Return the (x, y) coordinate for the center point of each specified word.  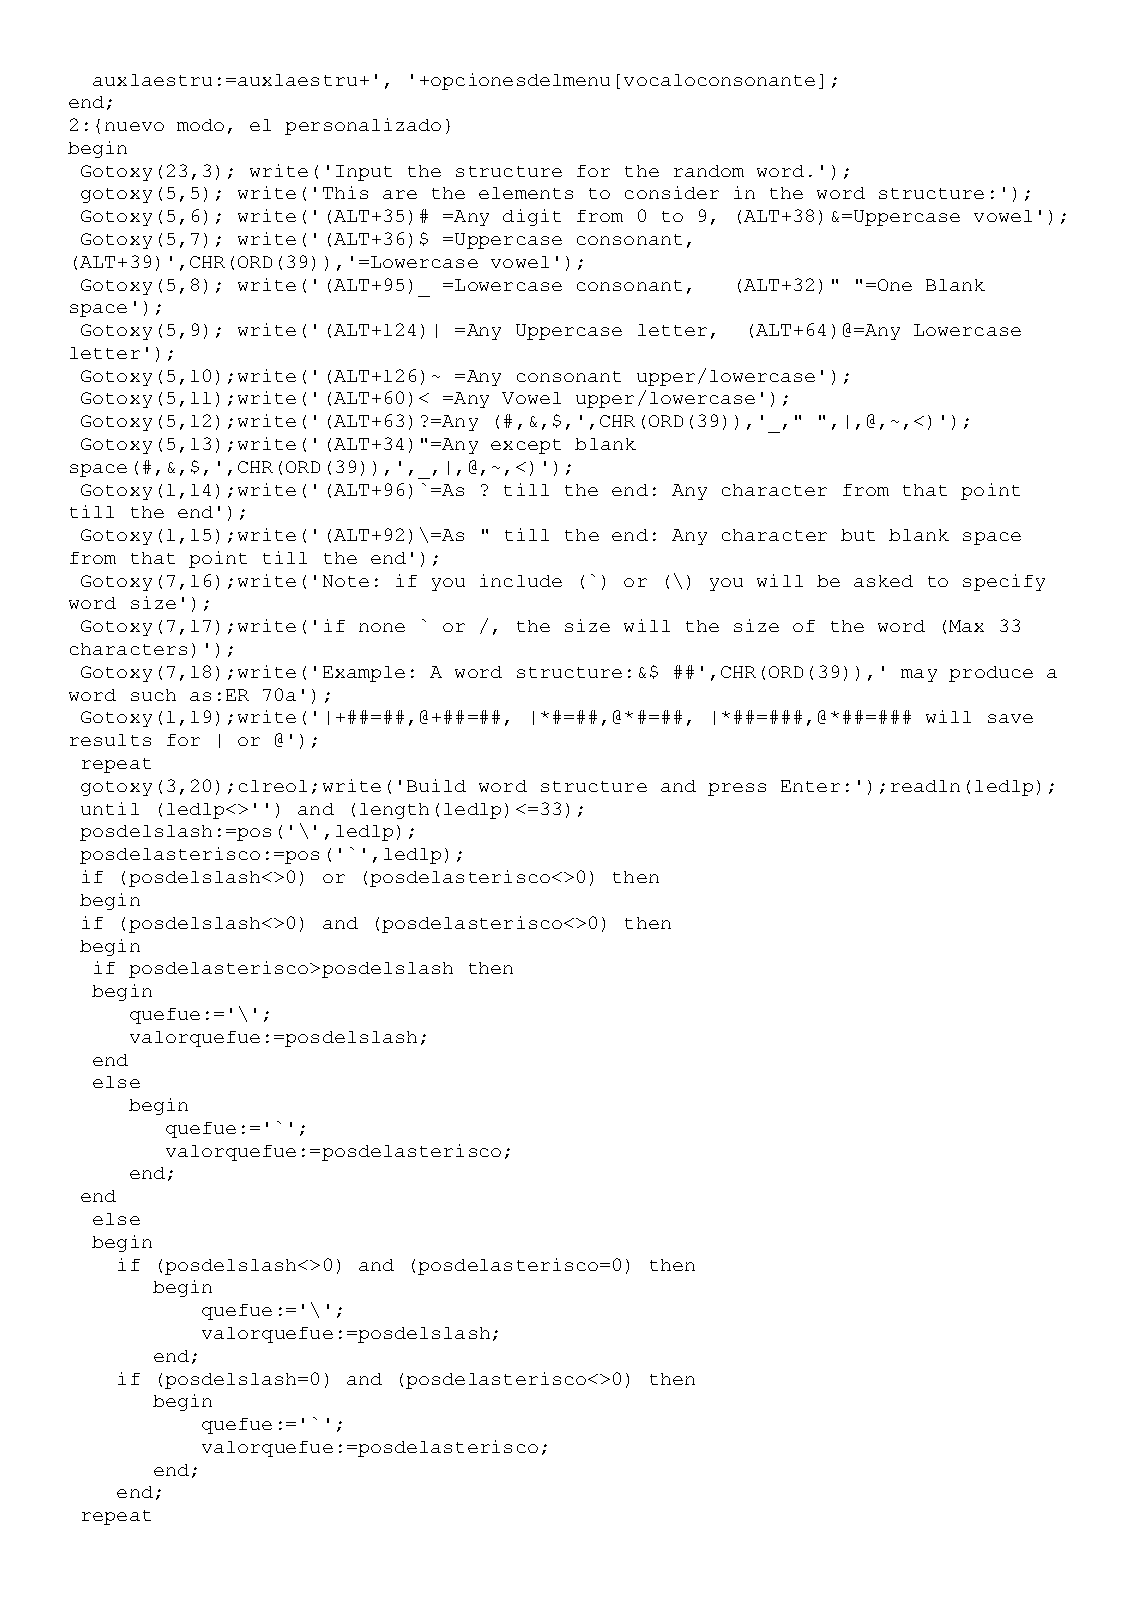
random (709, 171)
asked (883, 581)
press (737, 789)
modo (200, 125)
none (382, 627)
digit (532, 217)
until (110, 808)
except (526, 446)
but (858, 535)
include (521, 580)
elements (526, 193)
